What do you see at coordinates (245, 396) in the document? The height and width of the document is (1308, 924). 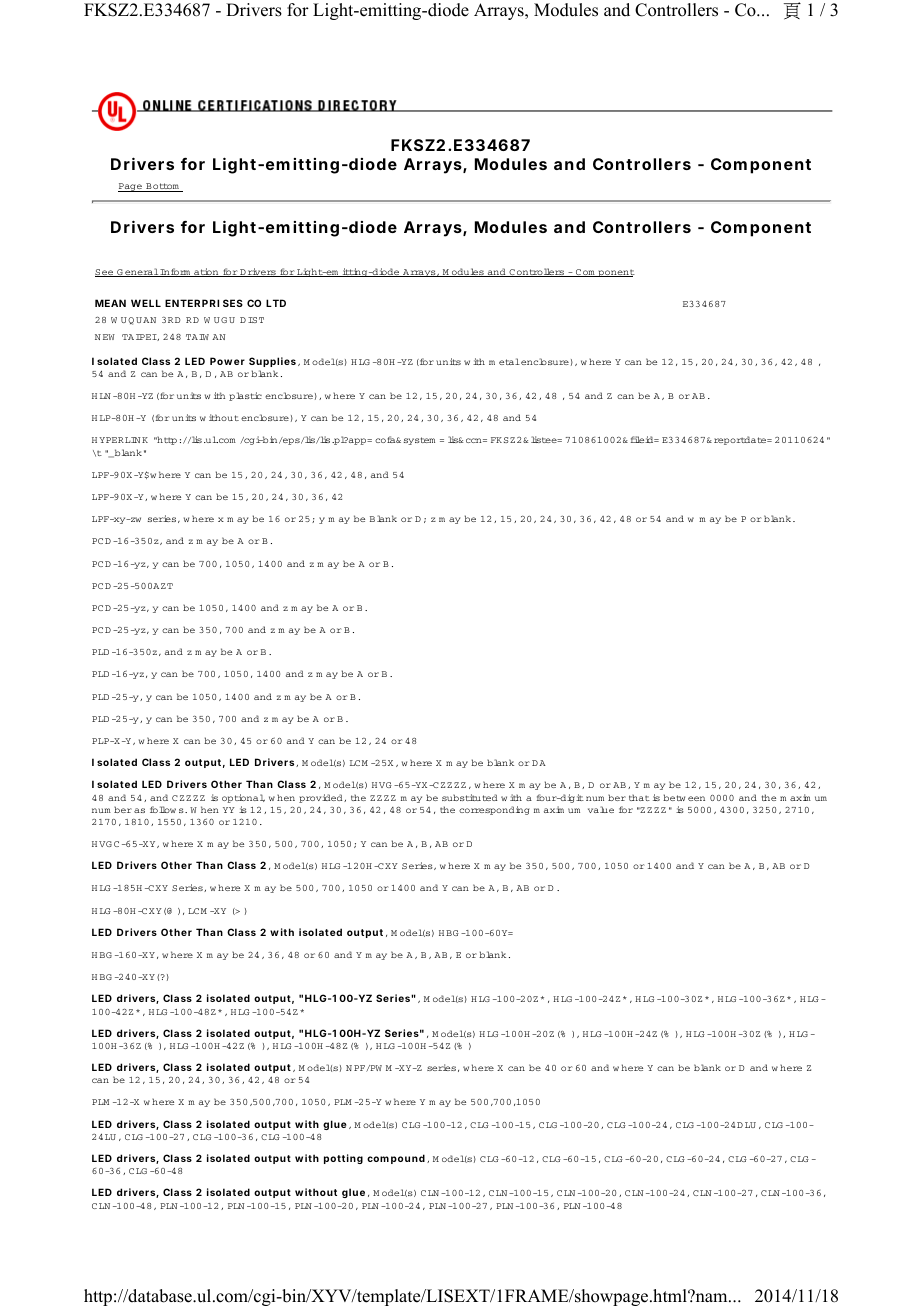 I see `plastic` at bounding box center [245, 396].
